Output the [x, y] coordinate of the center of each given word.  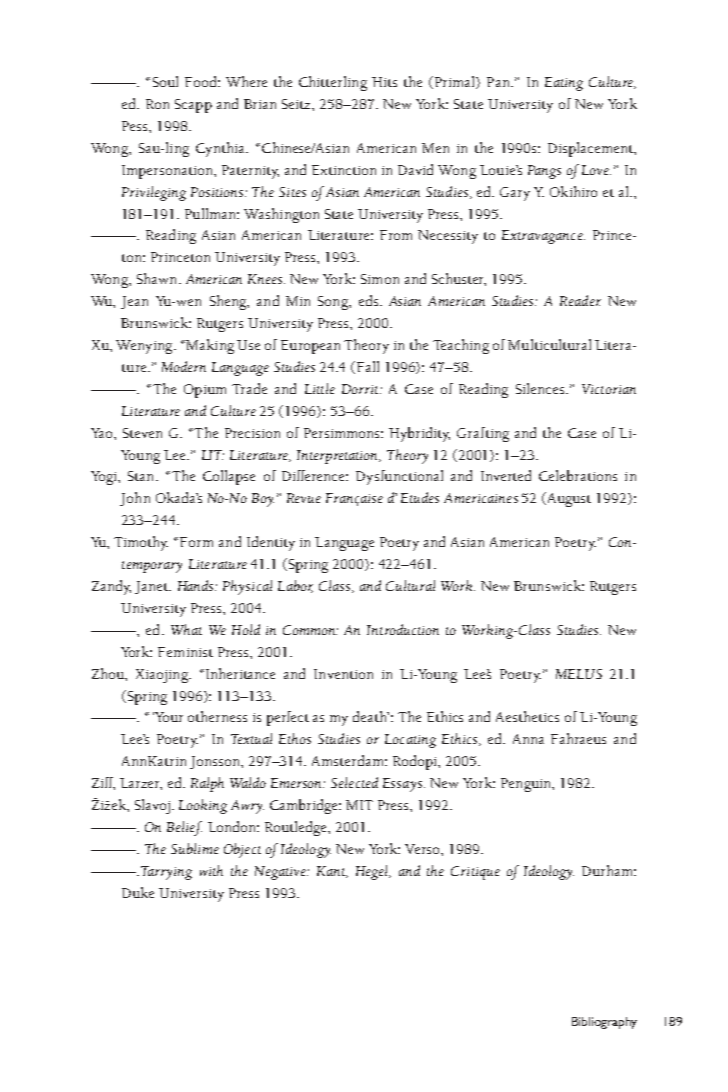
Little [320, 388]
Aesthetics [527, 716]
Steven [142, 433]
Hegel [373, 872]
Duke [138, 892]
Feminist [185, 652]
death [371, 716]
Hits [384, 82]
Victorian [609, 389]
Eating [564, 84]
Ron [157, 104]
